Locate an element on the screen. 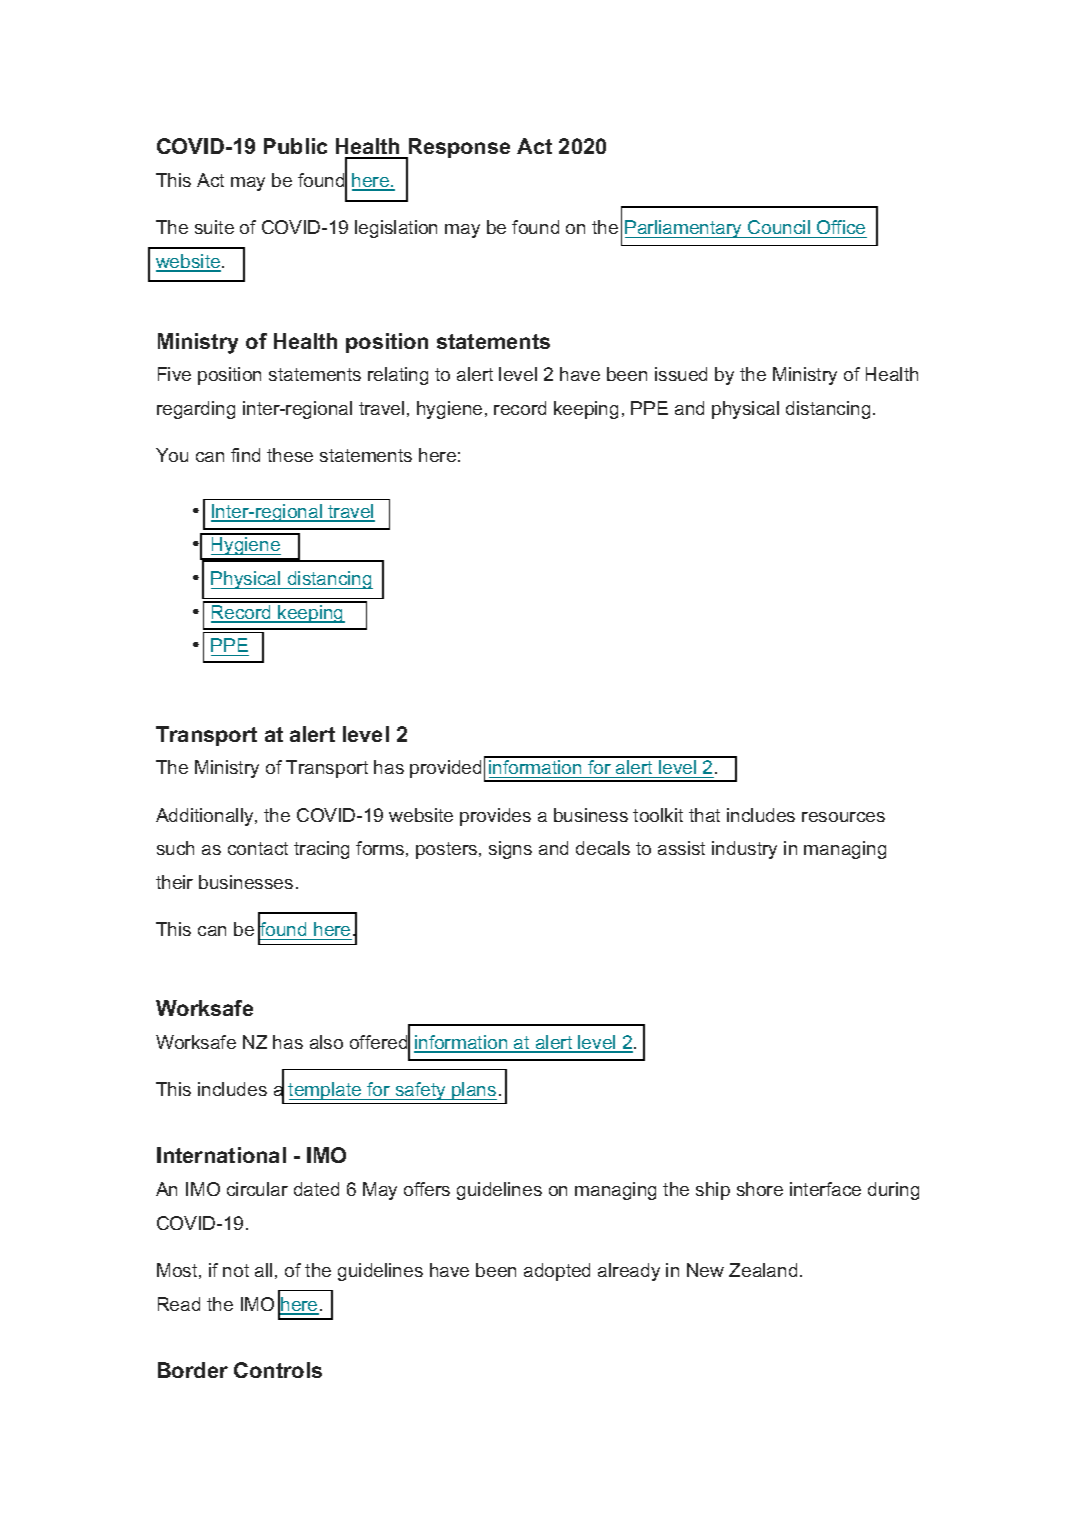  Controls is located at coordinates (278, 1370).
